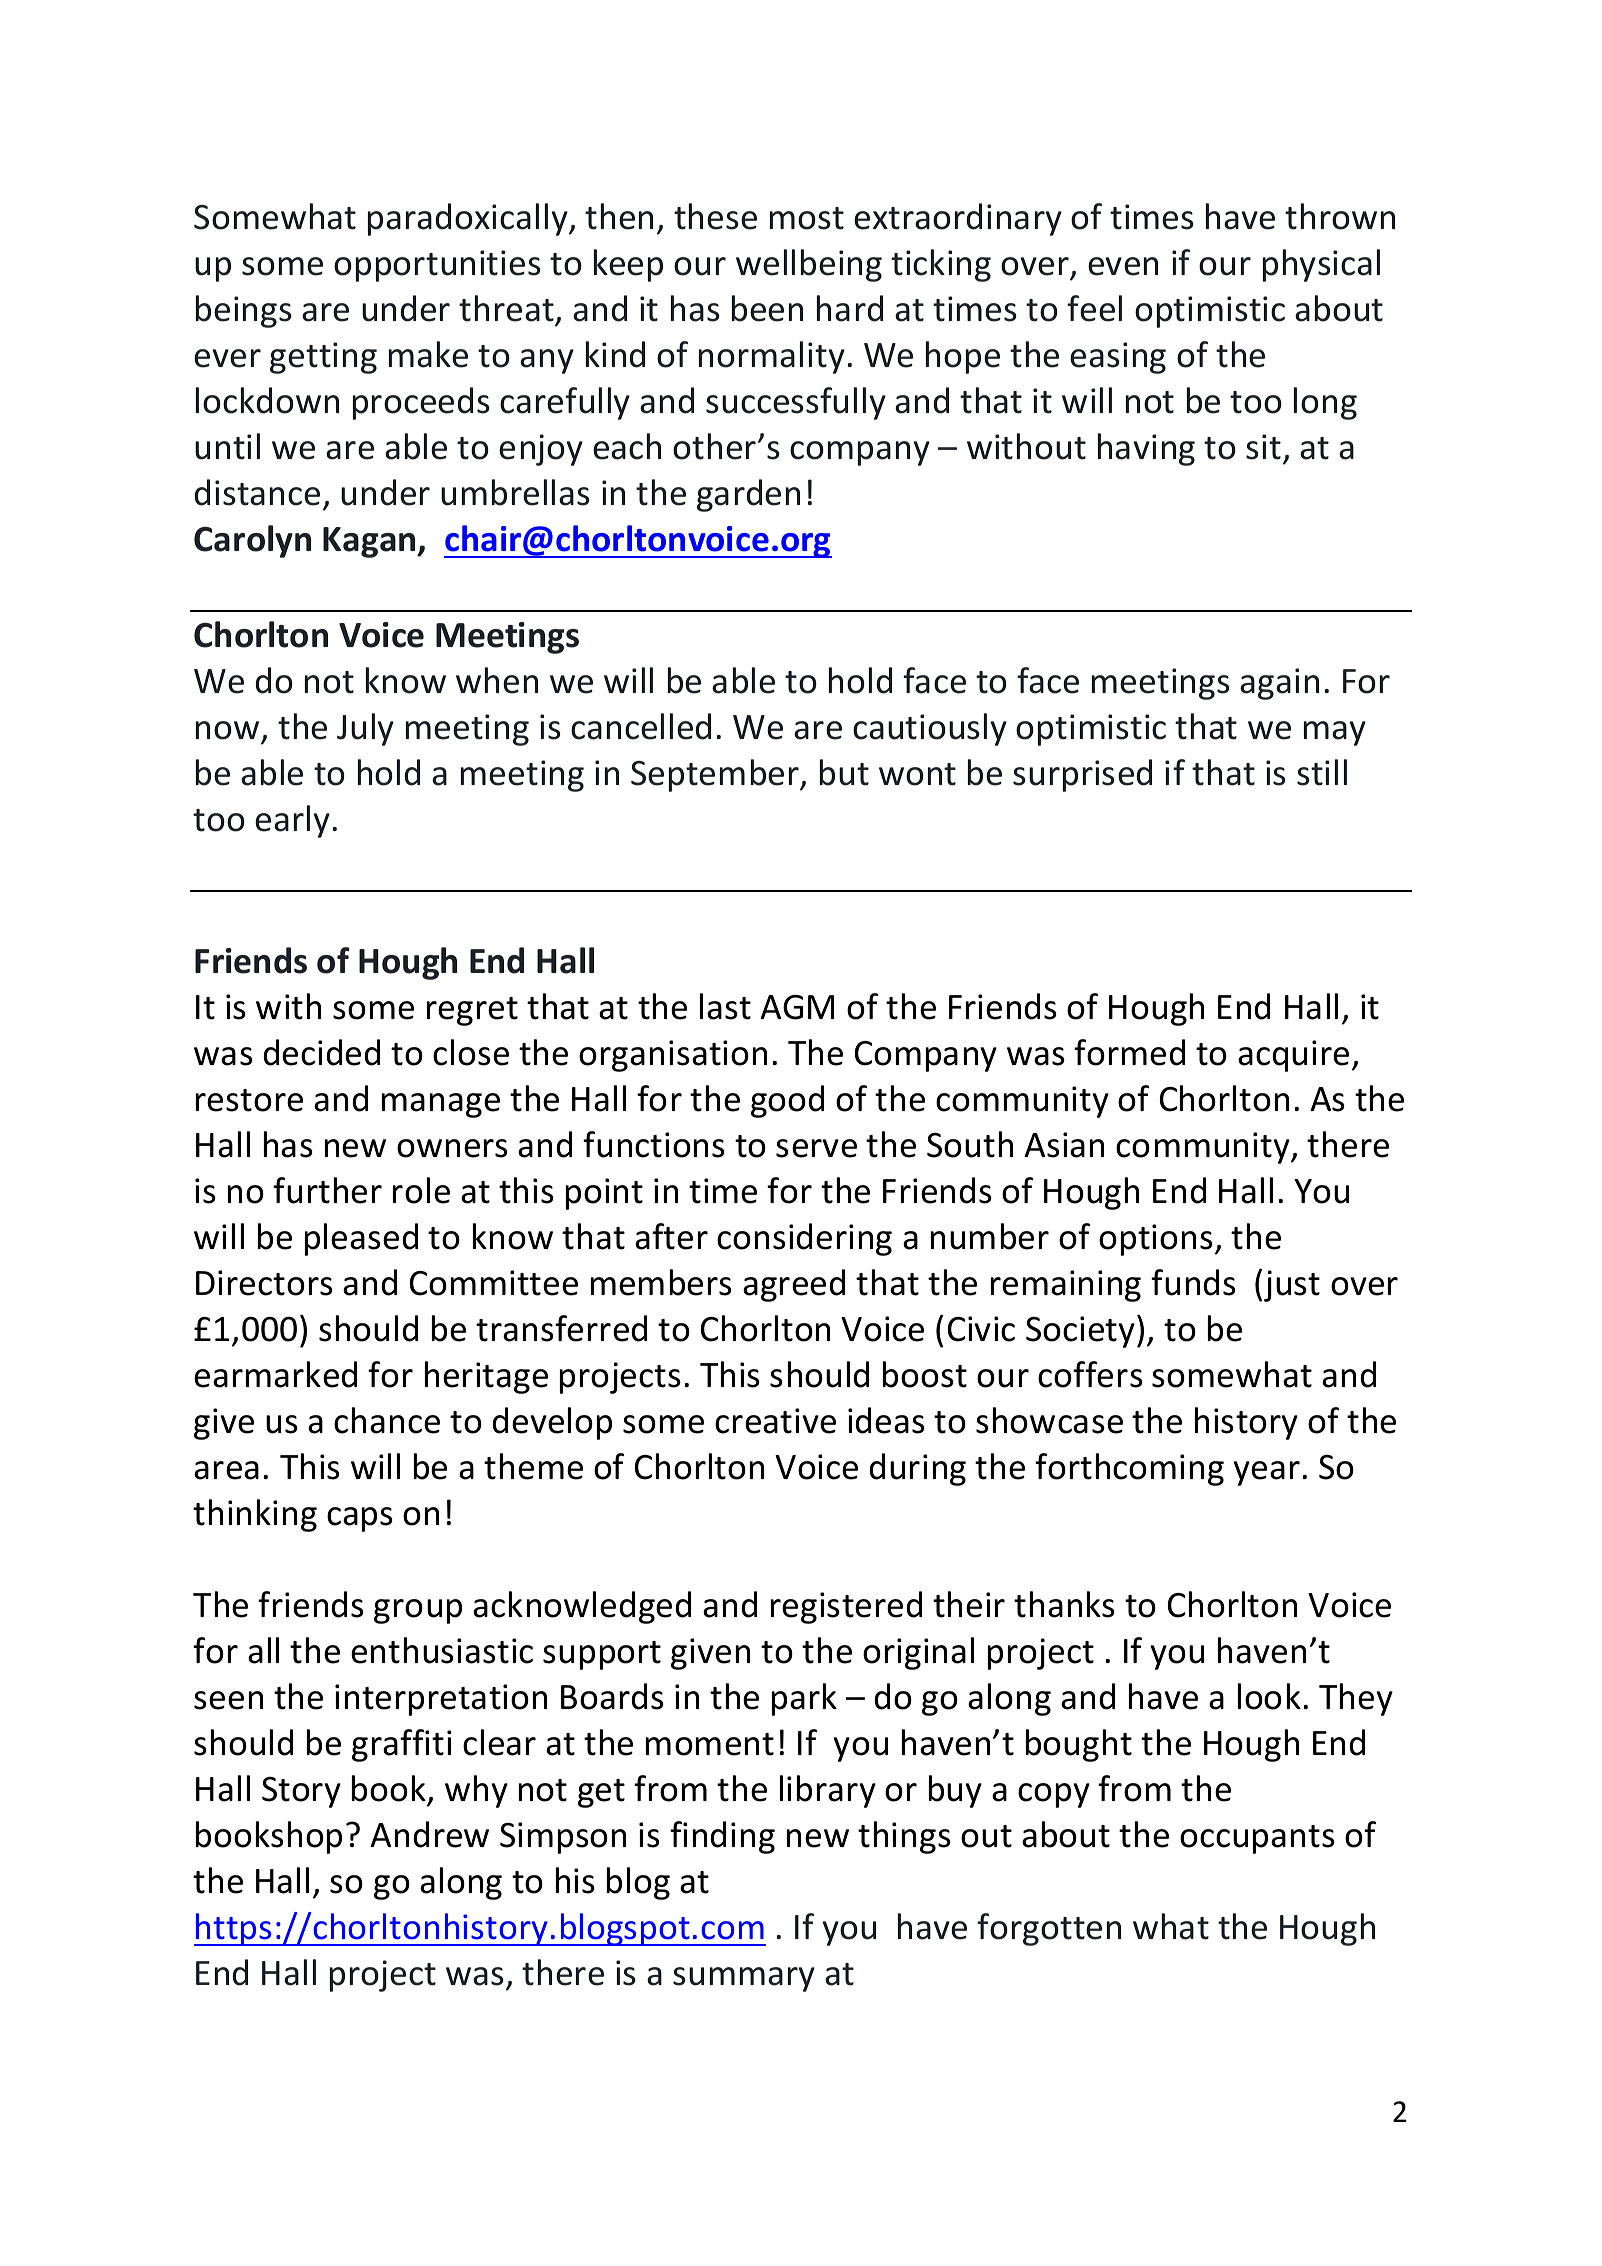 This screenshot has height=2266, width=1602. I want to click on acquire, so click(1293, 1056).
